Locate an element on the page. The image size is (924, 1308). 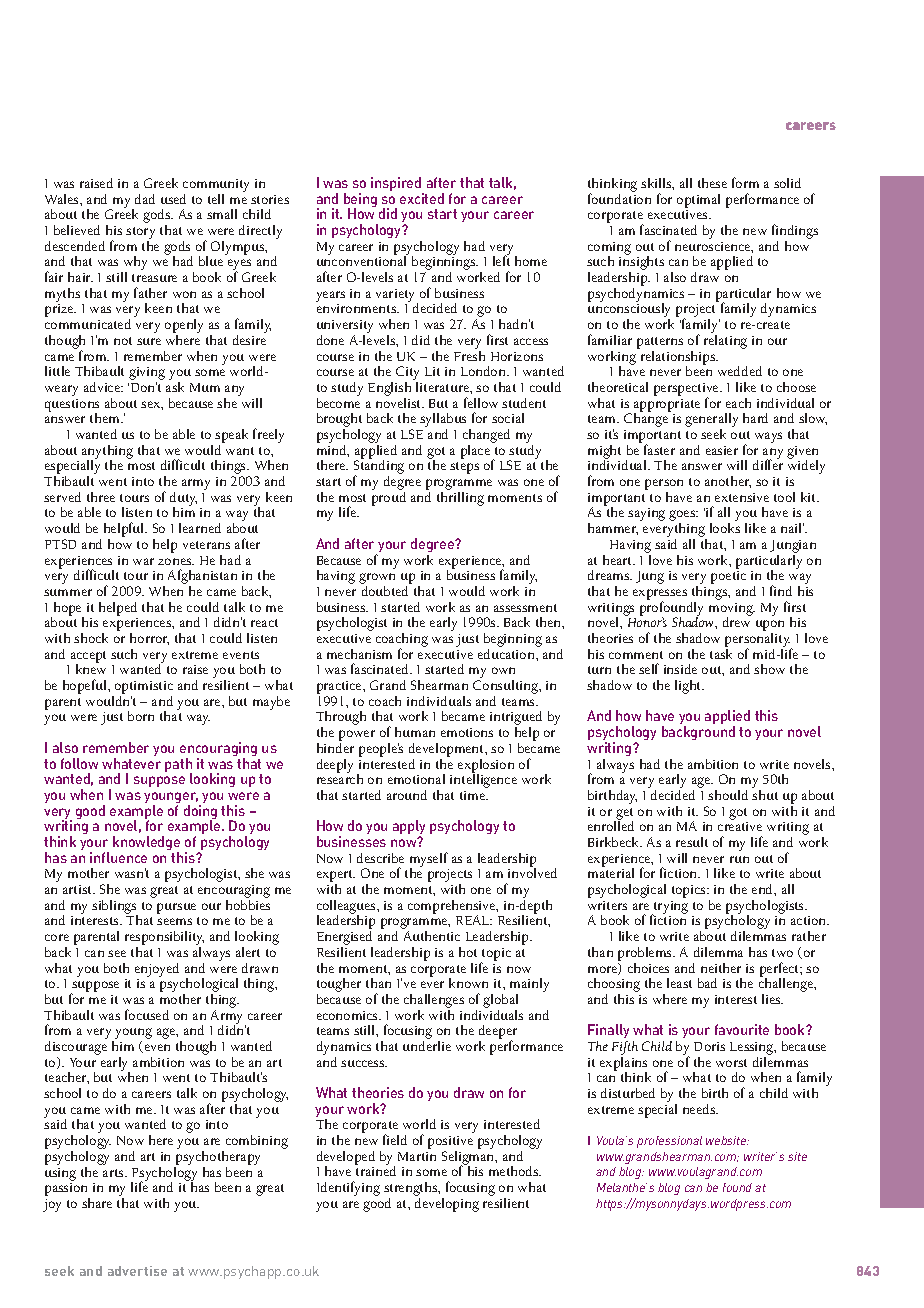
developing is located at coordinates (447, 1203).
